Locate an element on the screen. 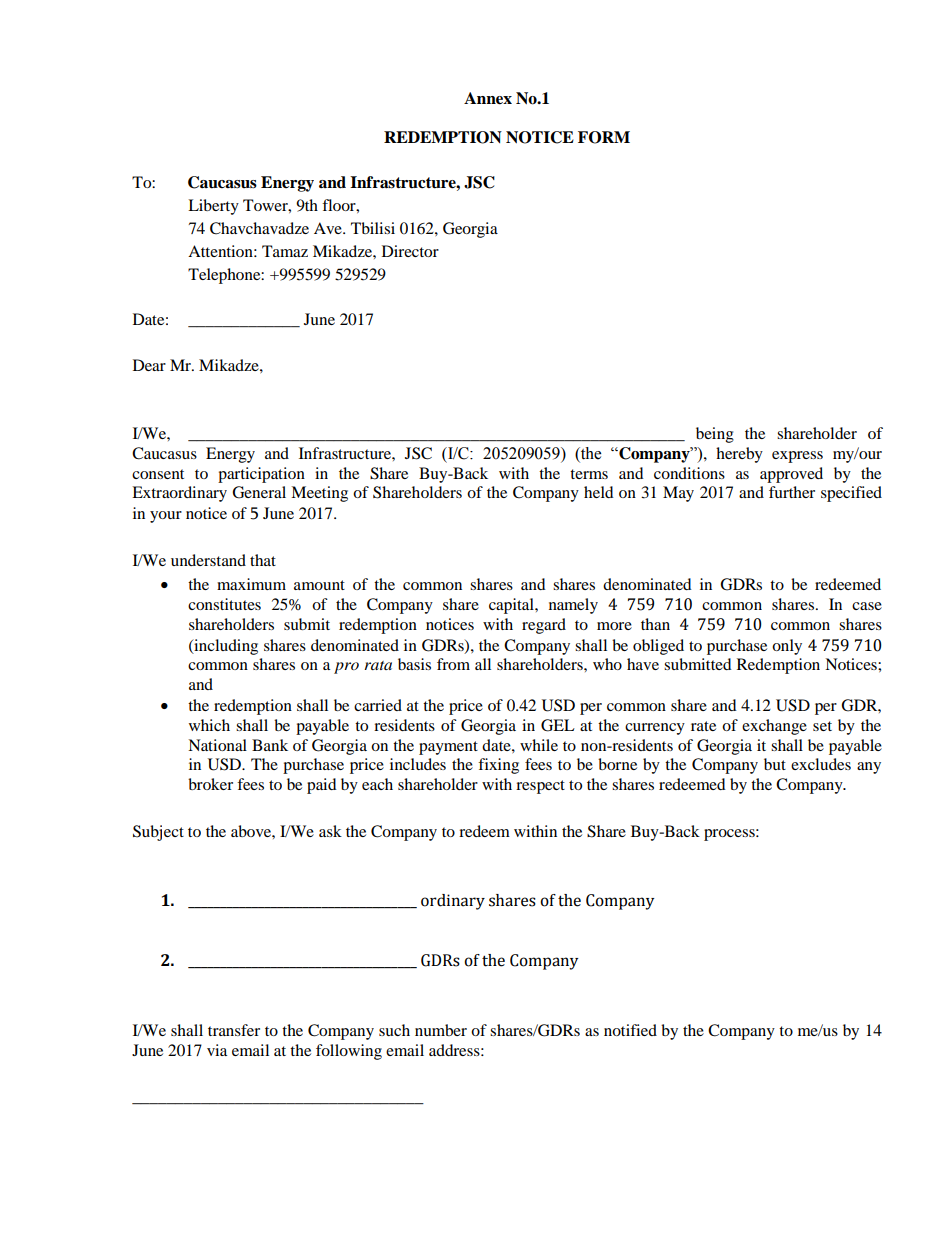 The image size is (952, 1233). Director is located at coordinates (410, 251).
